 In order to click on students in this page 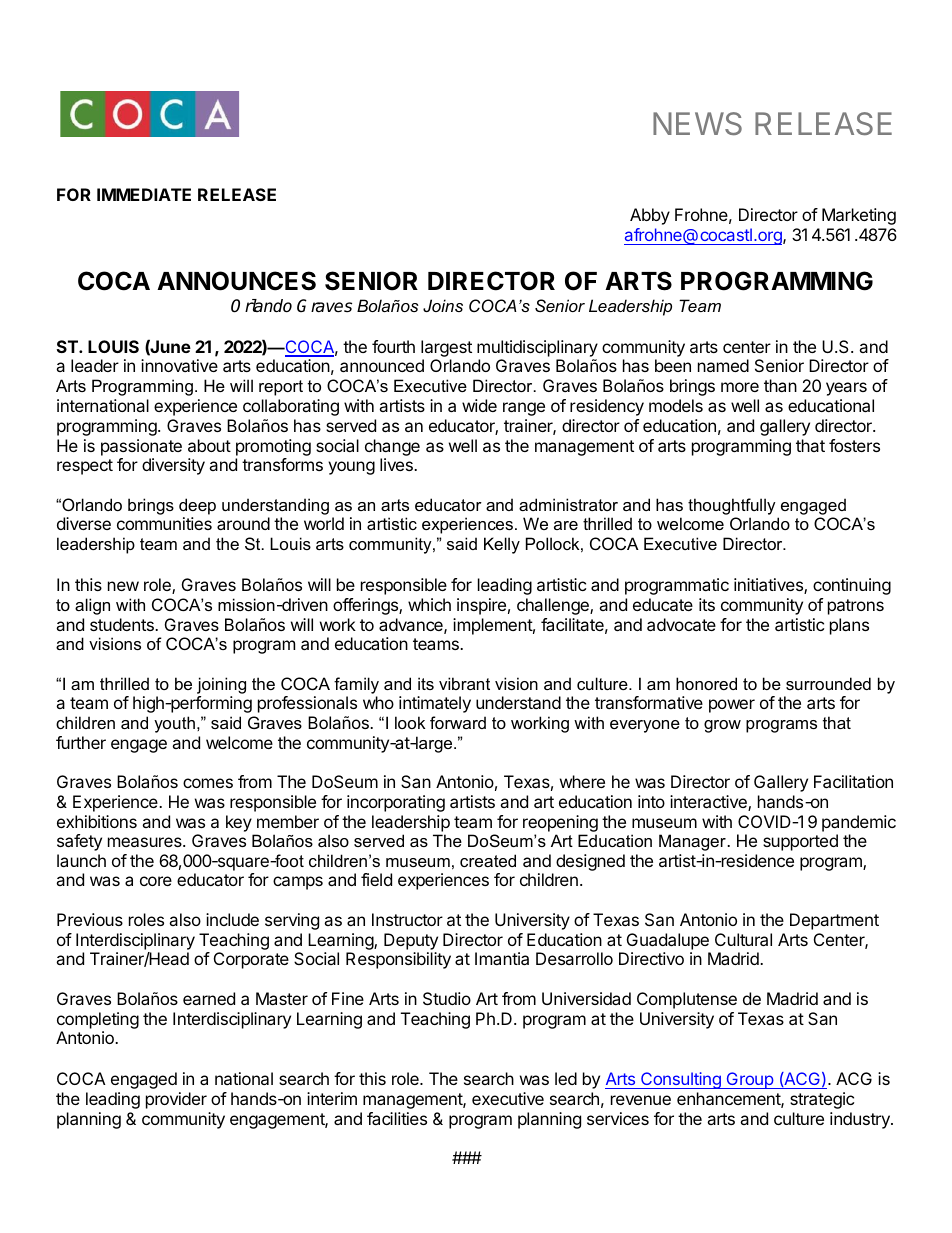, I will do `click(123, 624)`.
